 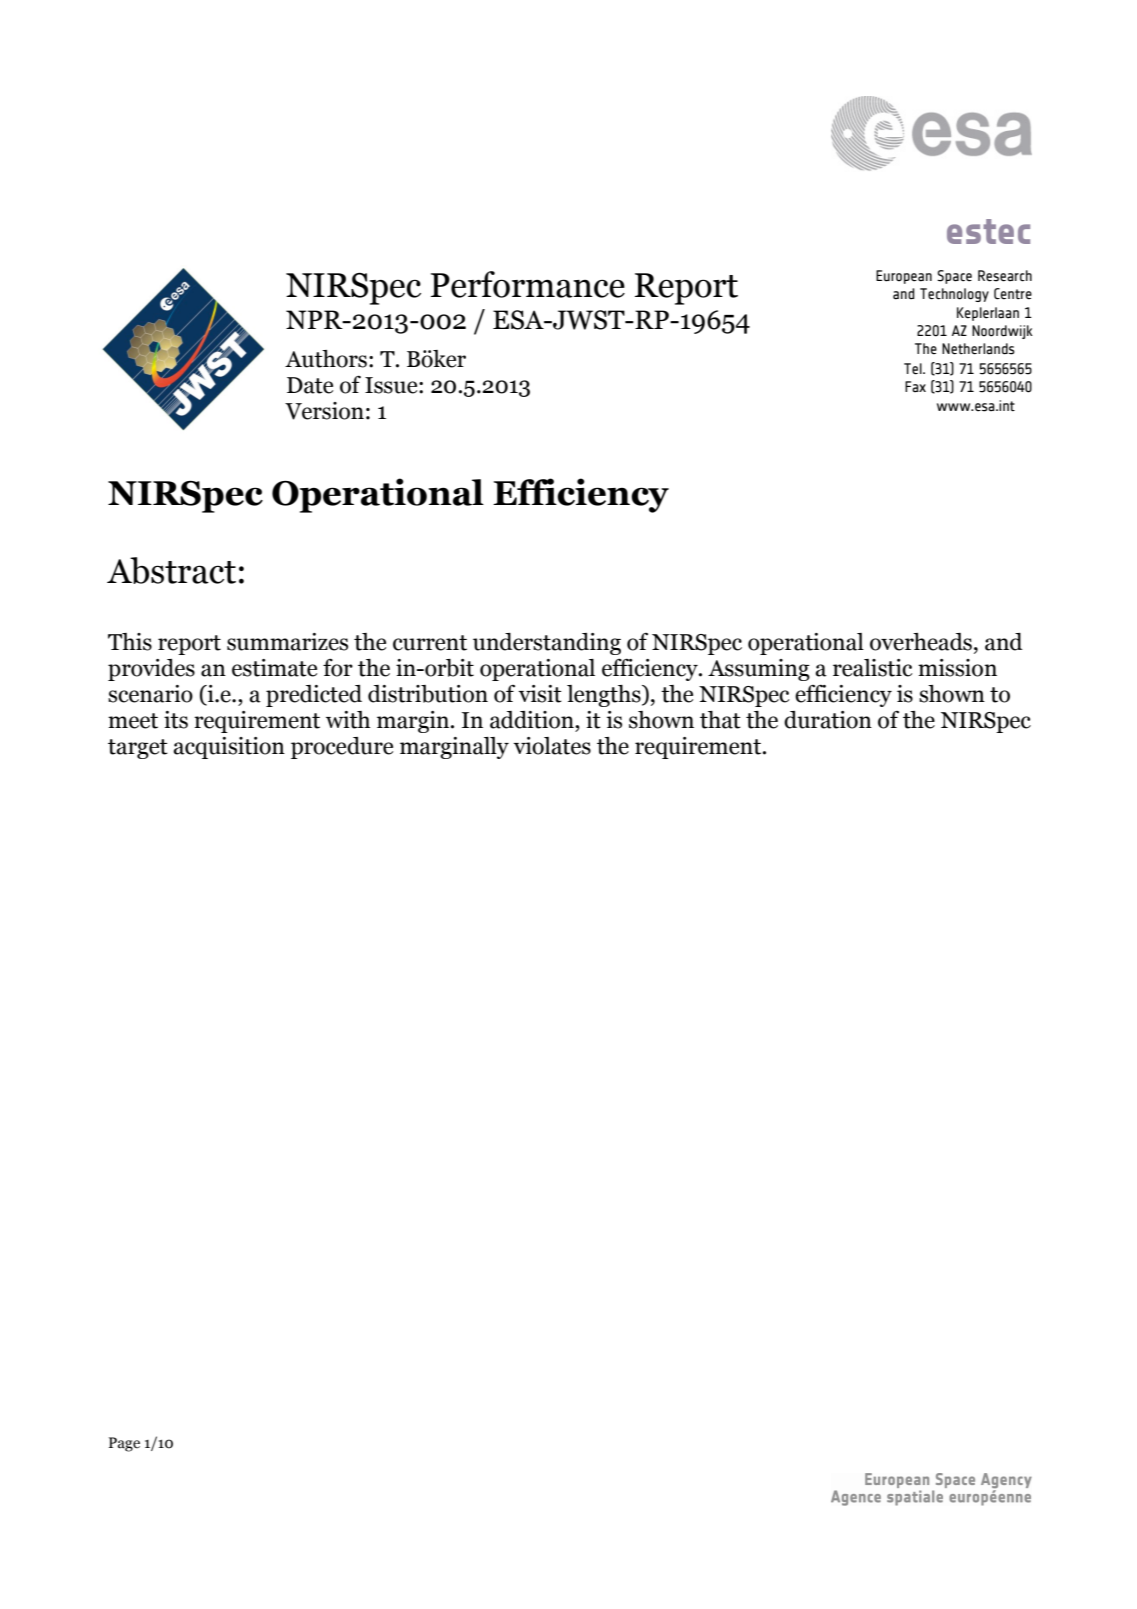 I want to click on Performance, so click(x=528, y=284).
